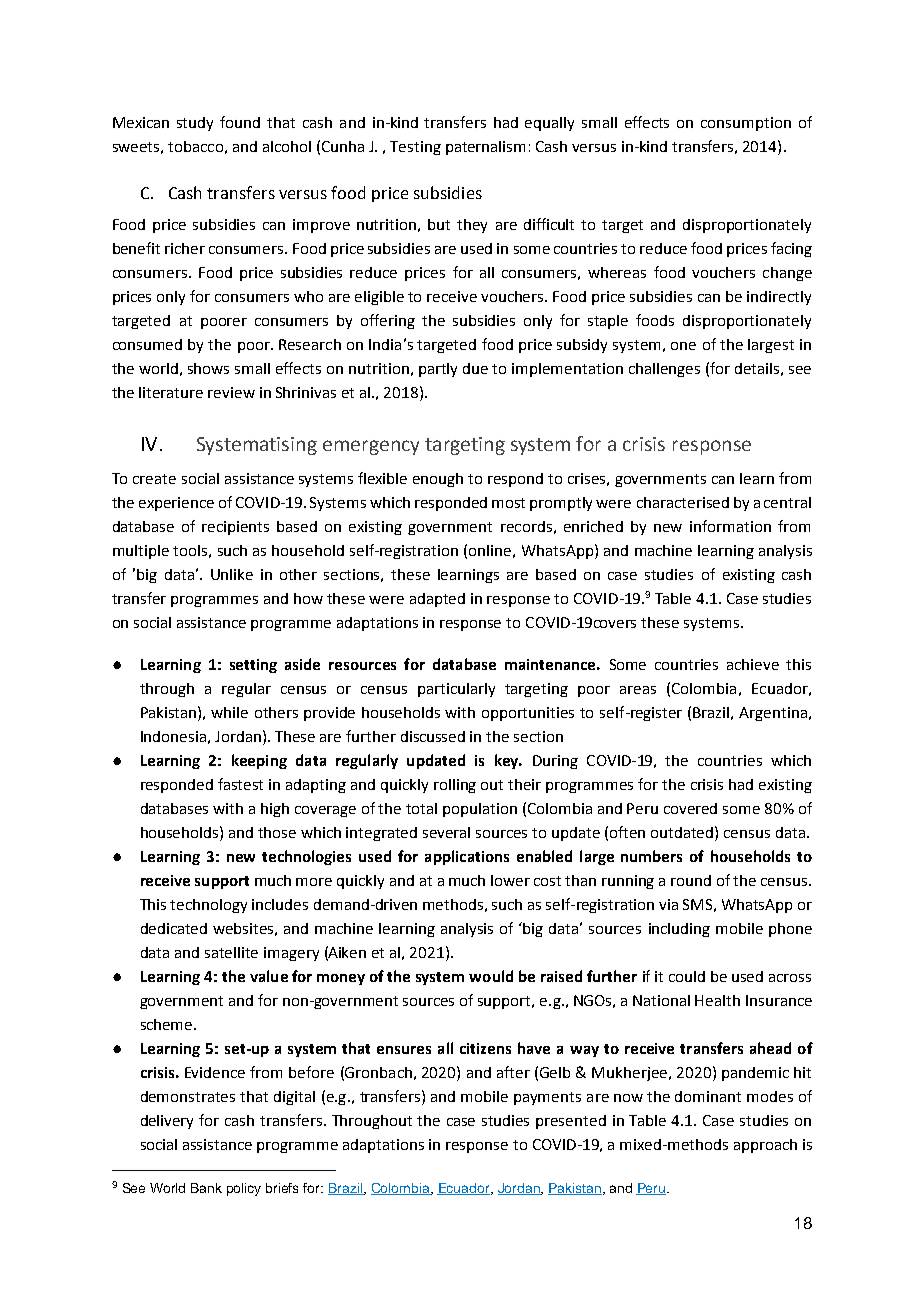 The height and width of the document is (1308, 924). What do you see at coordinates (176, 504) in the document?
I see `experience` at bounding box center [176, 504].
